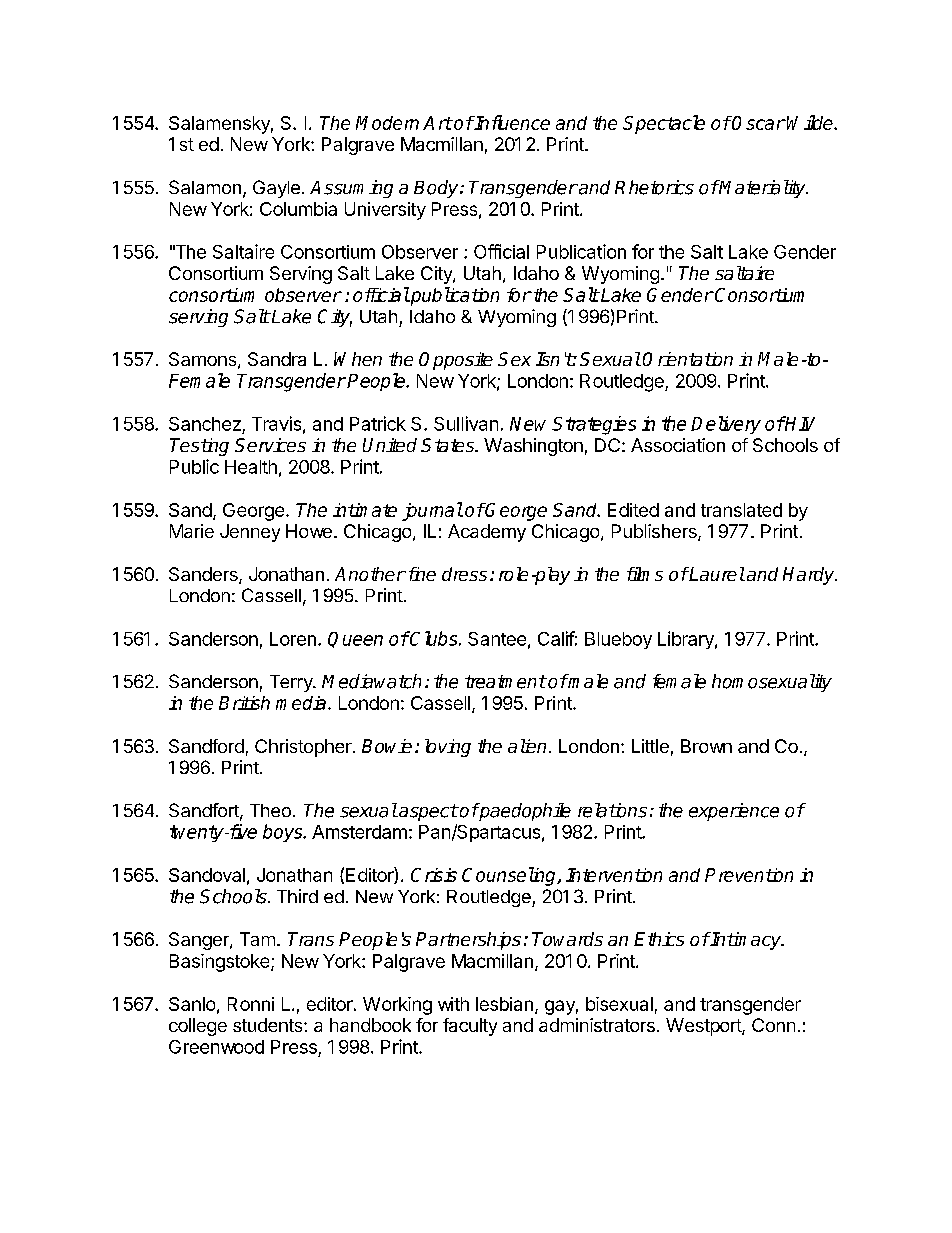 The height and width of the screenshot is (1233, 952). What do you see at coordinates (504, 1004) in the screenshot?
I see `lesbian` at bounding box center [504, 1004].
